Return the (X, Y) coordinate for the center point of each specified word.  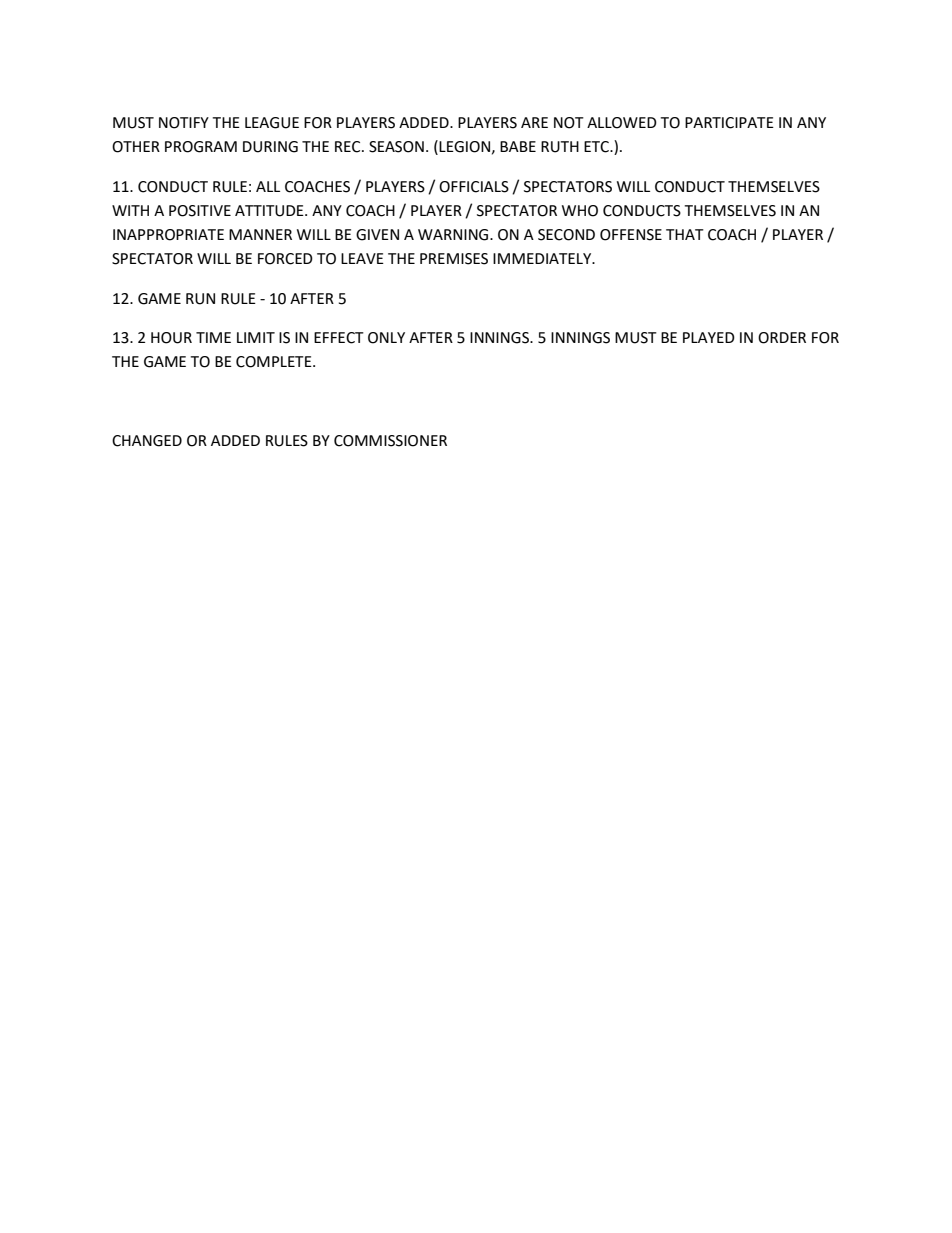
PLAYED (709, 337)
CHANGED (147, 441)
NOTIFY (184, 123)
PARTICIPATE (729, 123)
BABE (518, 146)
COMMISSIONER (390, 441)
